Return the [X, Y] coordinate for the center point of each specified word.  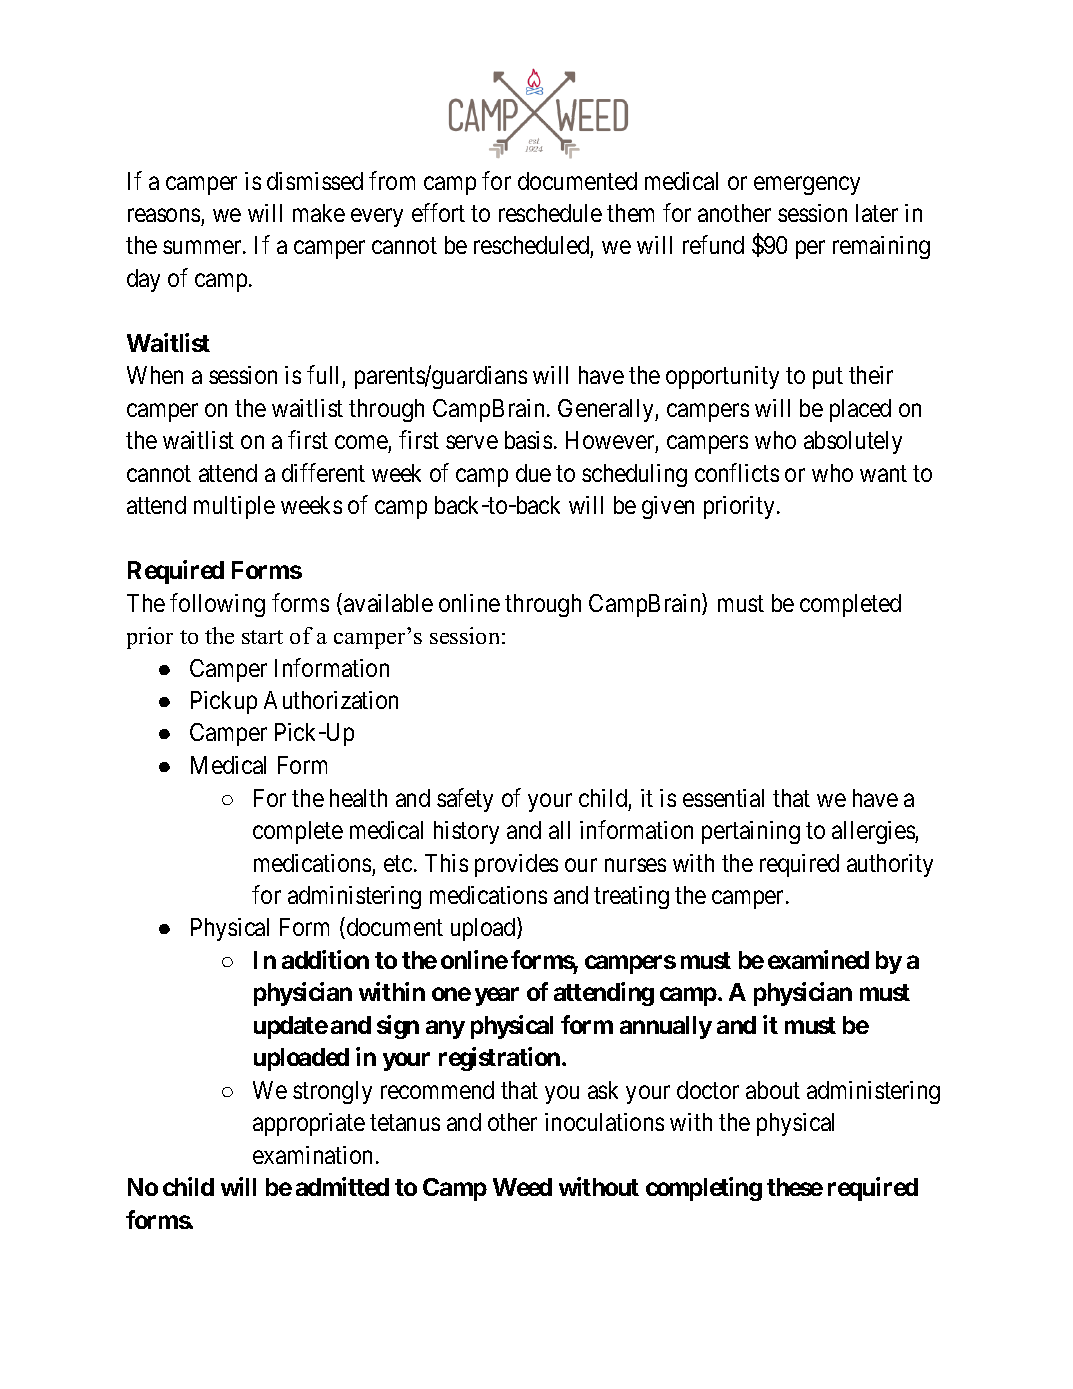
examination [312, 1155]
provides [516, 865]
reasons [164, 215]
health [358, 798]
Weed [522, 1187]
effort [438, 212]
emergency [807, 185]
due [533, 473]
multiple [234, 507]
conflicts [737, 472]
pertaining [751, 832]
